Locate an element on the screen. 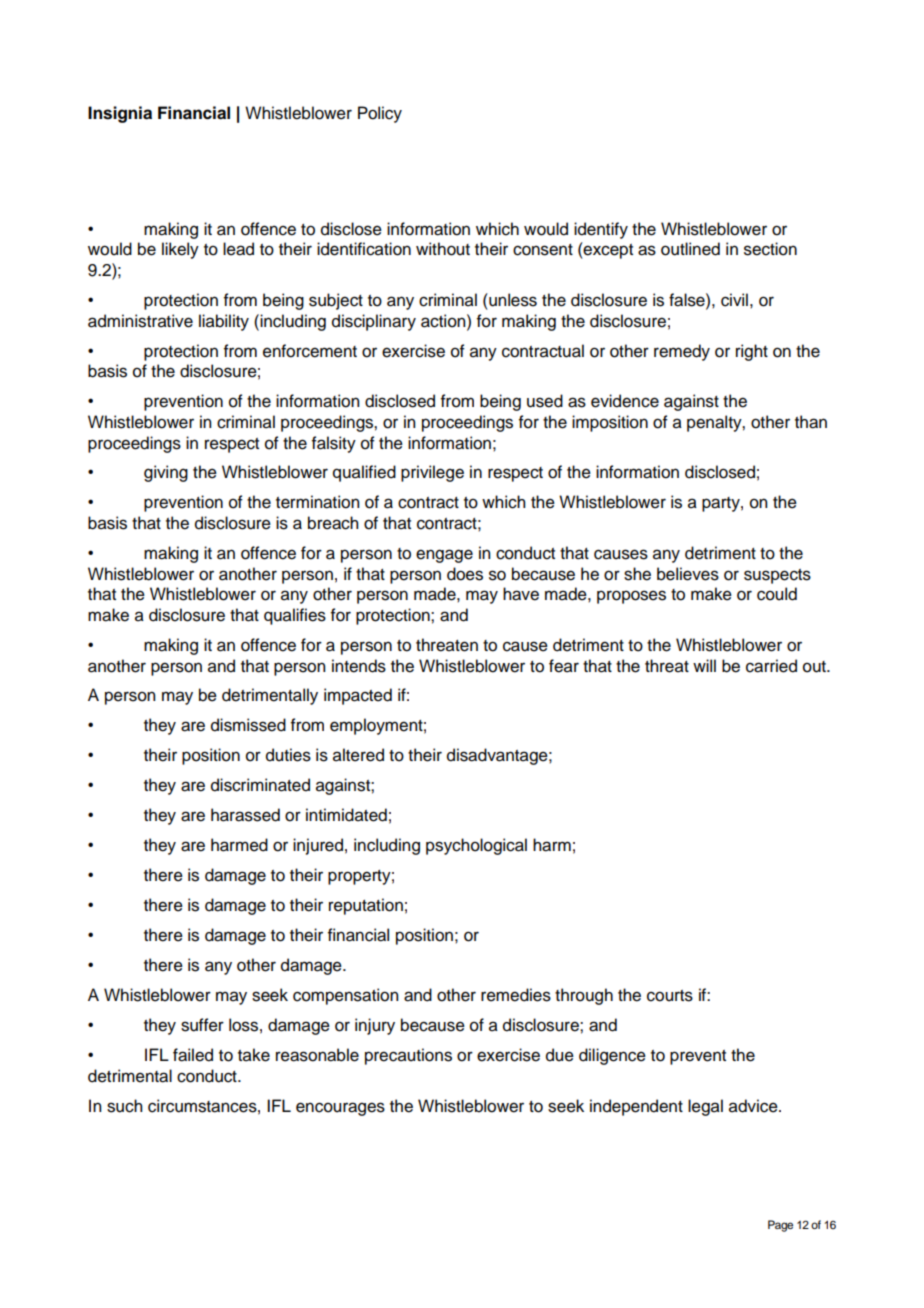 This screenshot has width=924, height=1308. suffer is located at coordinates (202, 1025).
